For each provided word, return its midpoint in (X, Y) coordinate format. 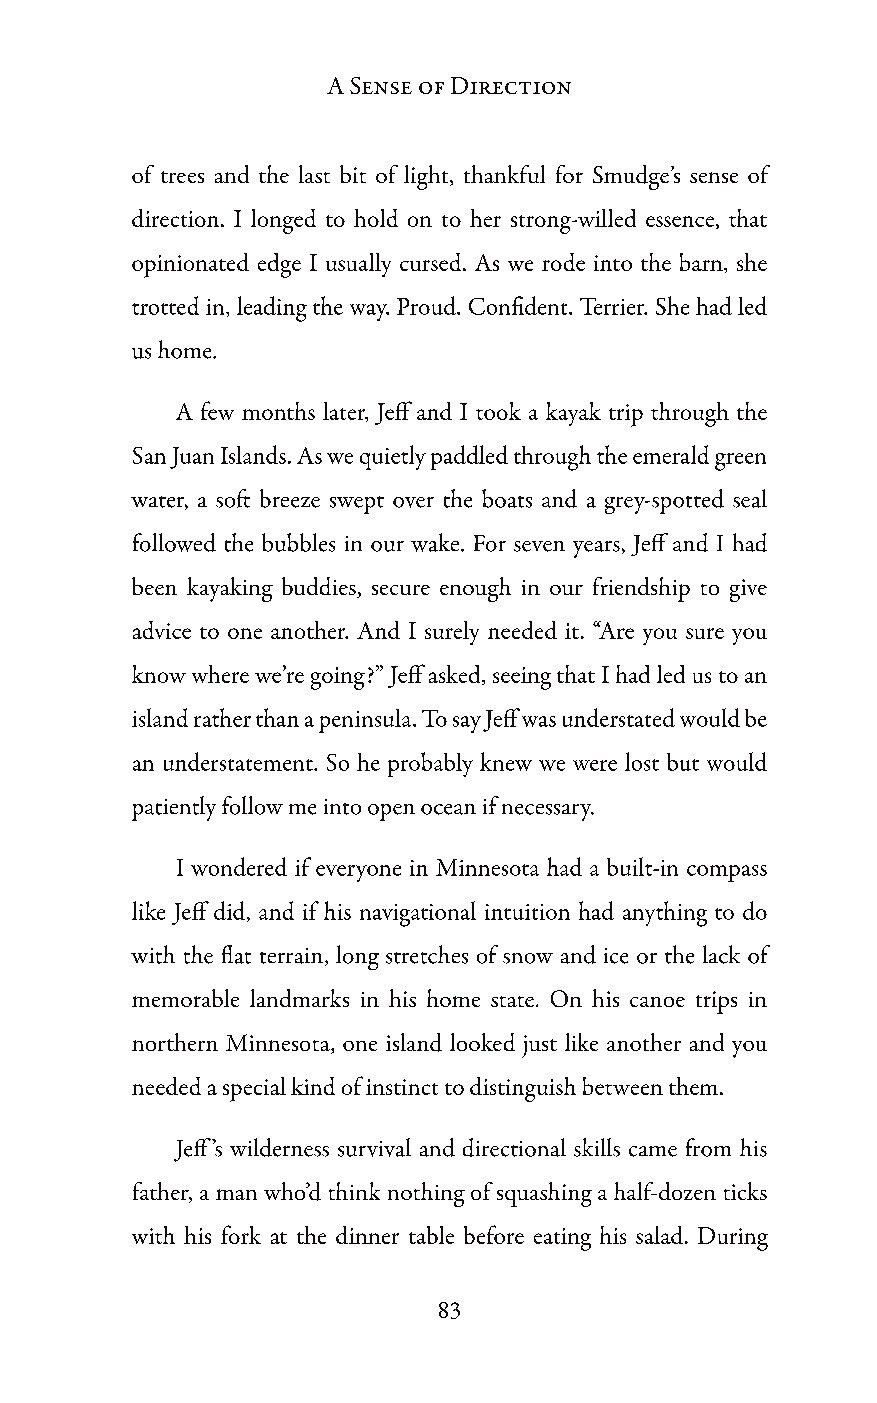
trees (182, 177)
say (467, 724)
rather (222, 717)
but (683, 762)
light (427, 177)
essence (680, 221)
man (236, 1194)
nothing (426, 1194)
